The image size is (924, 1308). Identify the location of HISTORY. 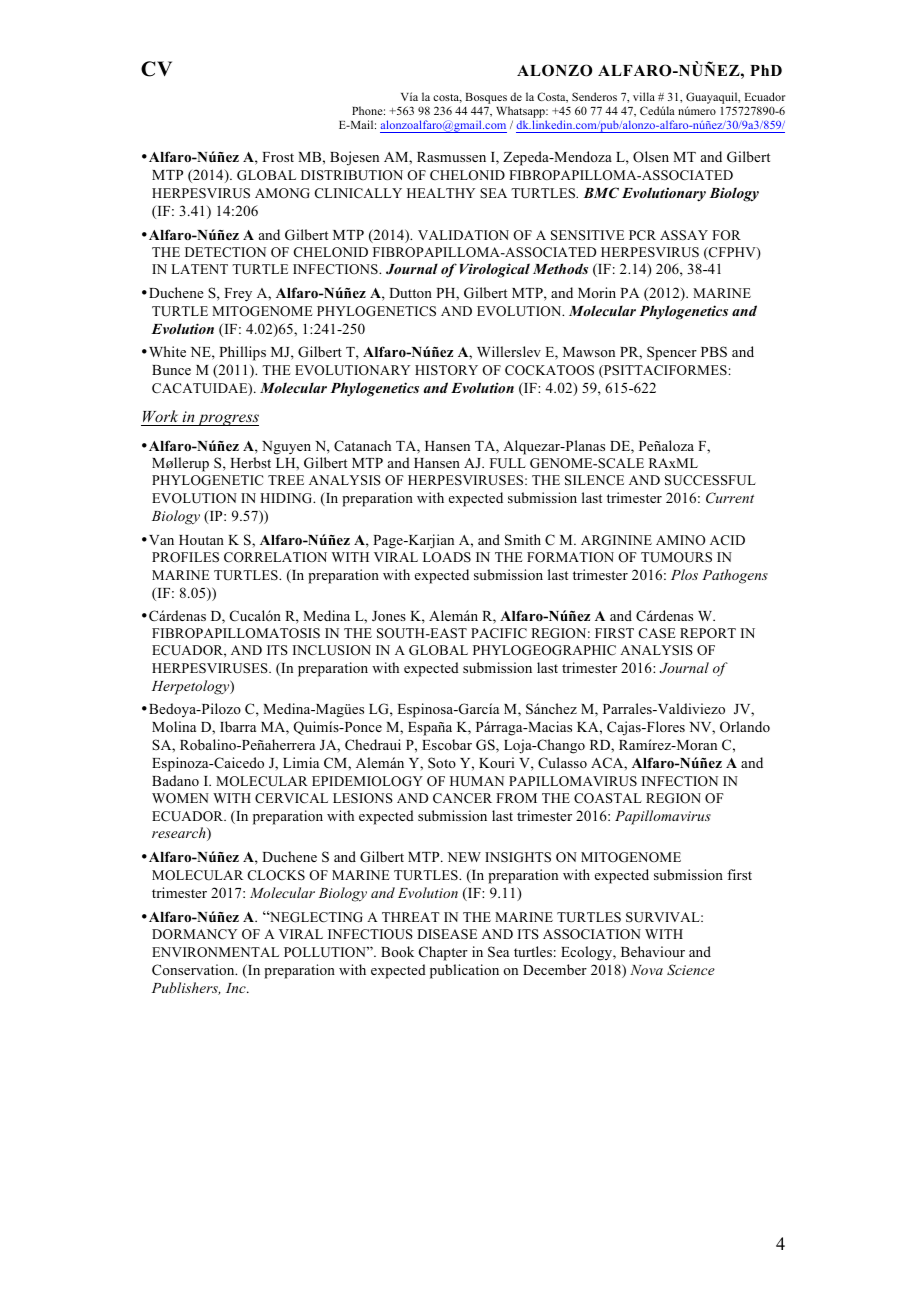
(446, 370).
